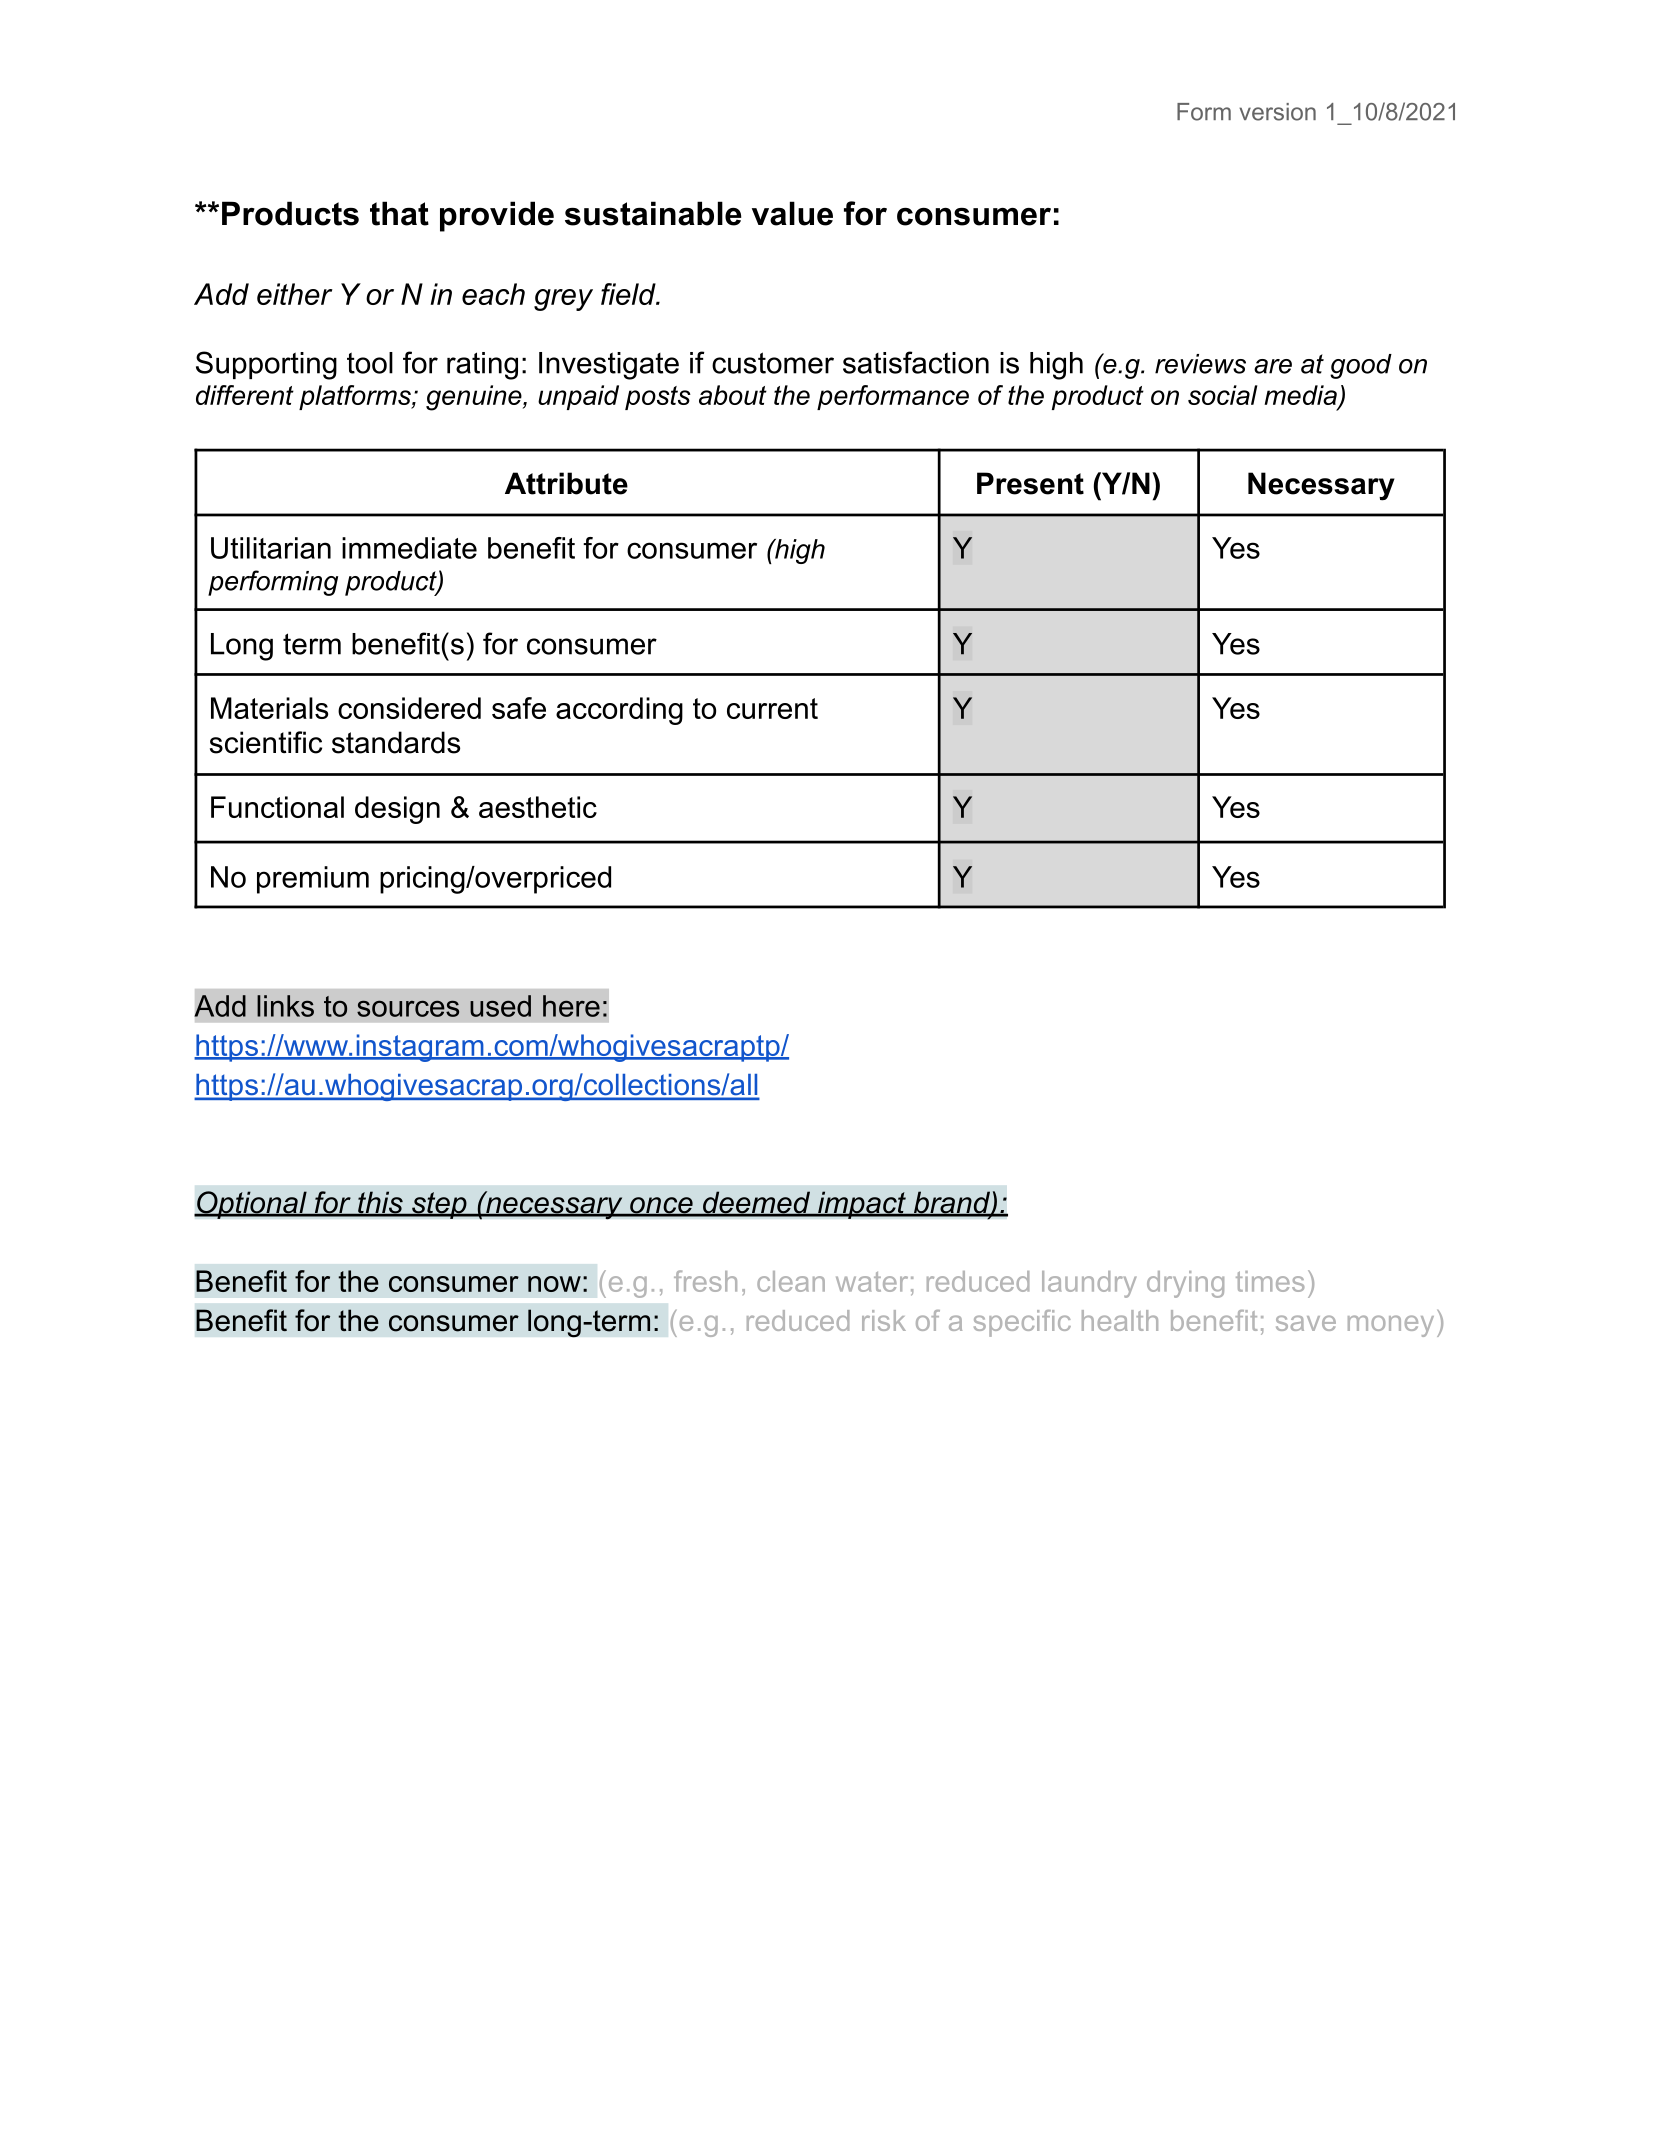 The height and width of the page is (2141, 1654). Describe the element at coordinates (475, 398) in the page. I see `genuine` at that location.
